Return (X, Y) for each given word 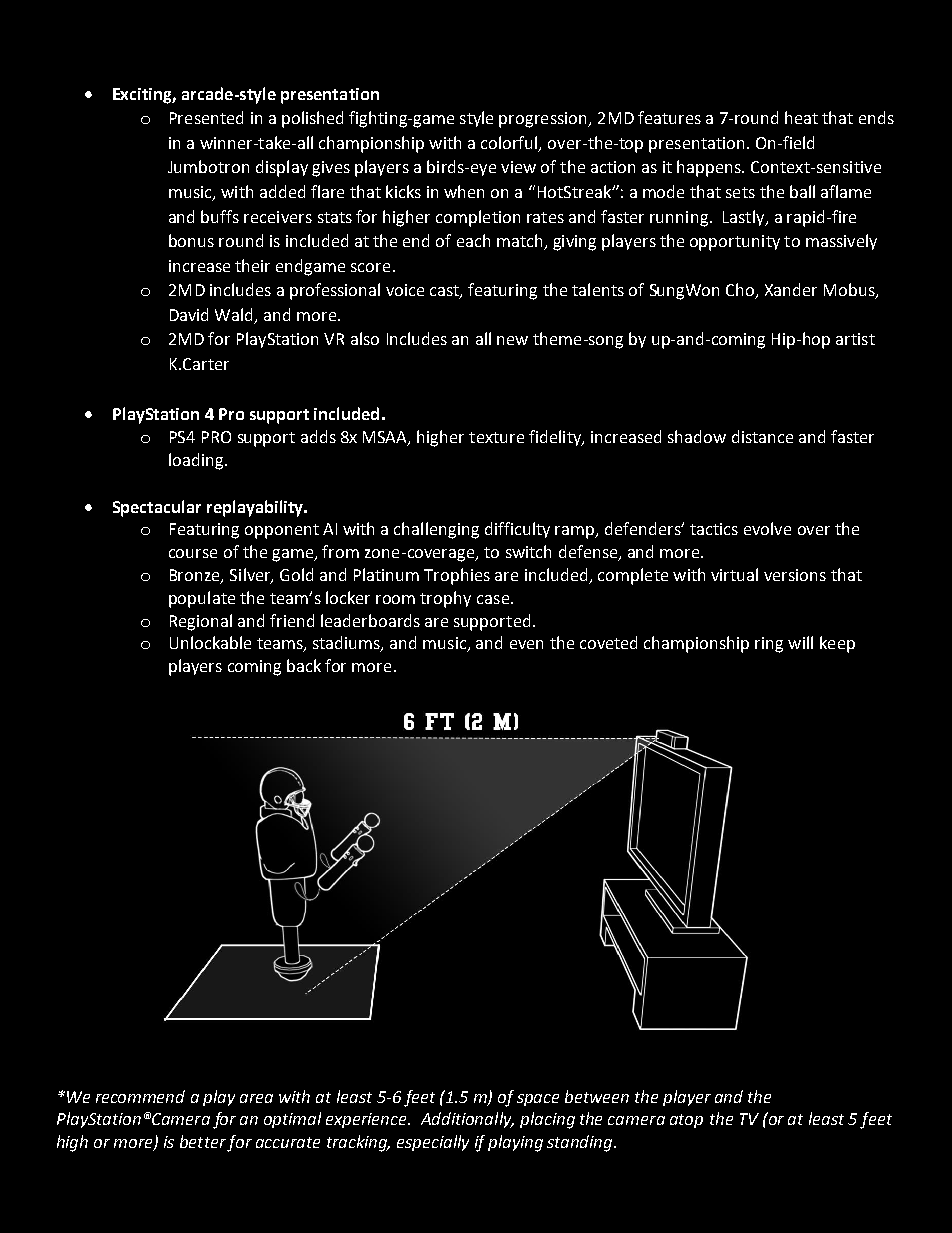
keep (837, 644)
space (538, 1100)
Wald (235, 316)
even (526, 644)
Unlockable (210, 642)
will (800, 642)
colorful (510, 143)
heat (801, 117)
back (304, 665)
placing (547, 1120)
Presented (206, 117)
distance (762, 436)
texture (496, 437)
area (256, 1098)
